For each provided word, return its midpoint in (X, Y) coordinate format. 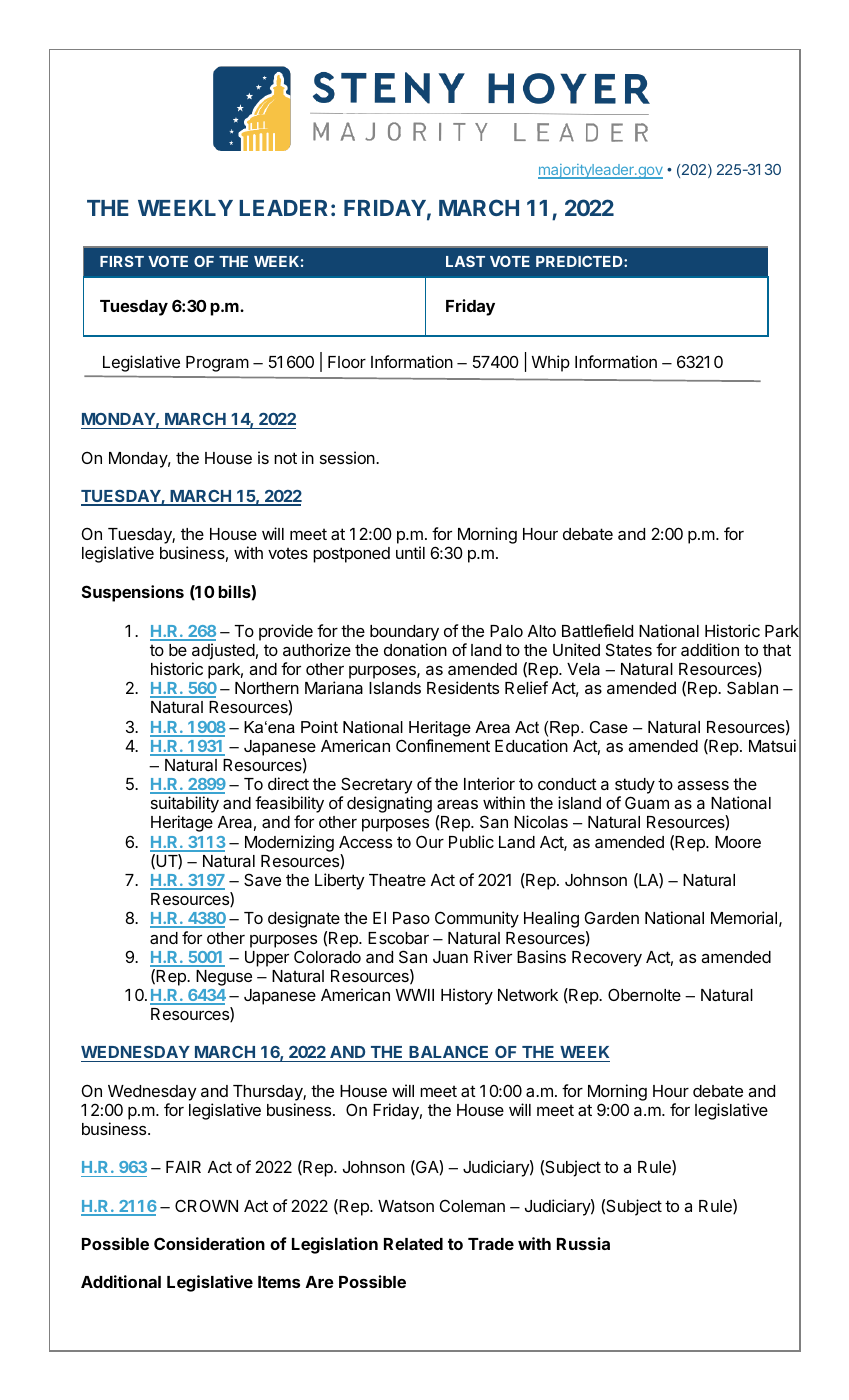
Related (413, 1244)
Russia (583, 1243)
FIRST (122, 261)
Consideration (209, 1243)
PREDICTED (580, 261)
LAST (465, 261)
